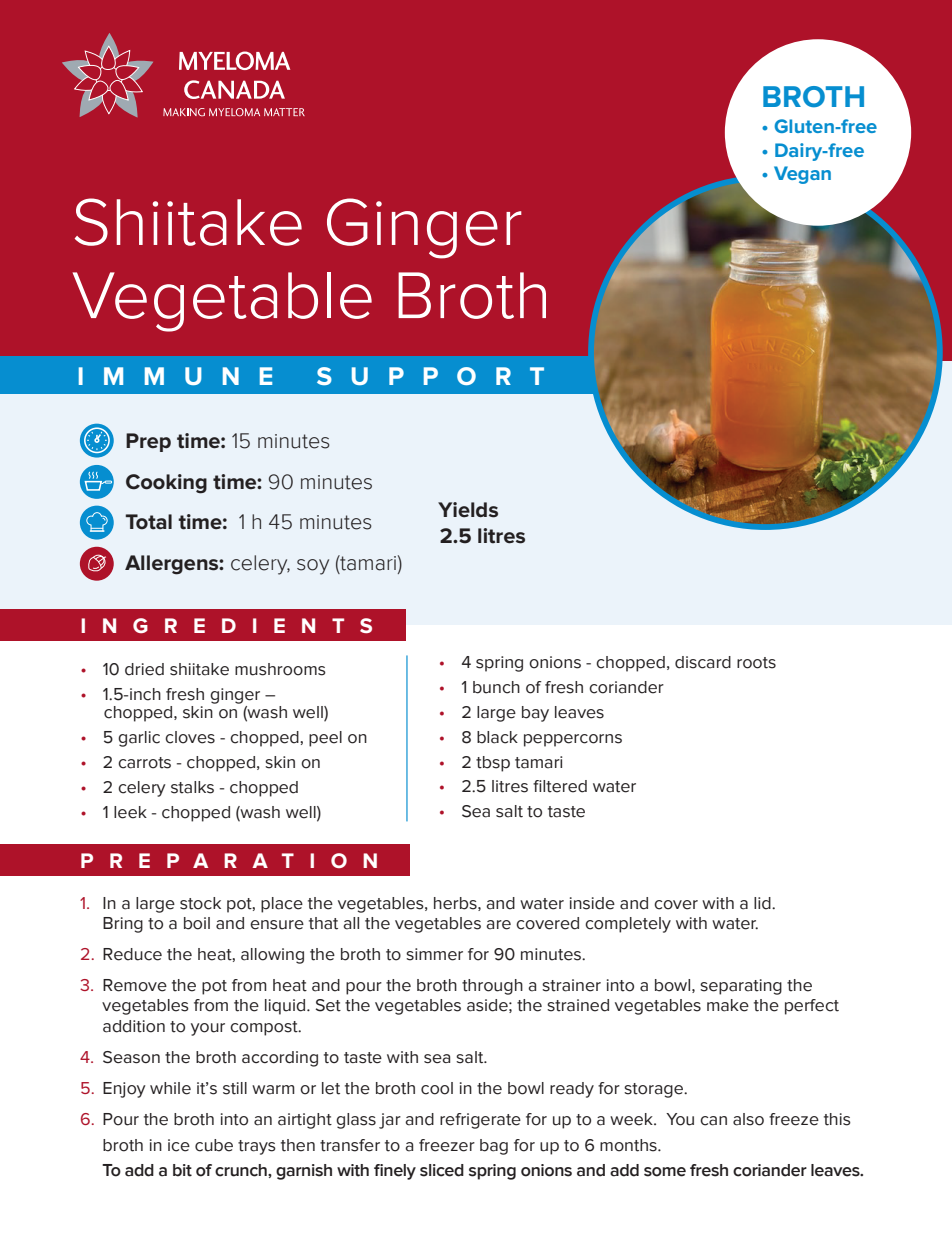 The height and width of the page is (1233, 952). What do you see at coordinates (166, 484) in the page?
I see `Cooking` at bounding box center [166, 484].
